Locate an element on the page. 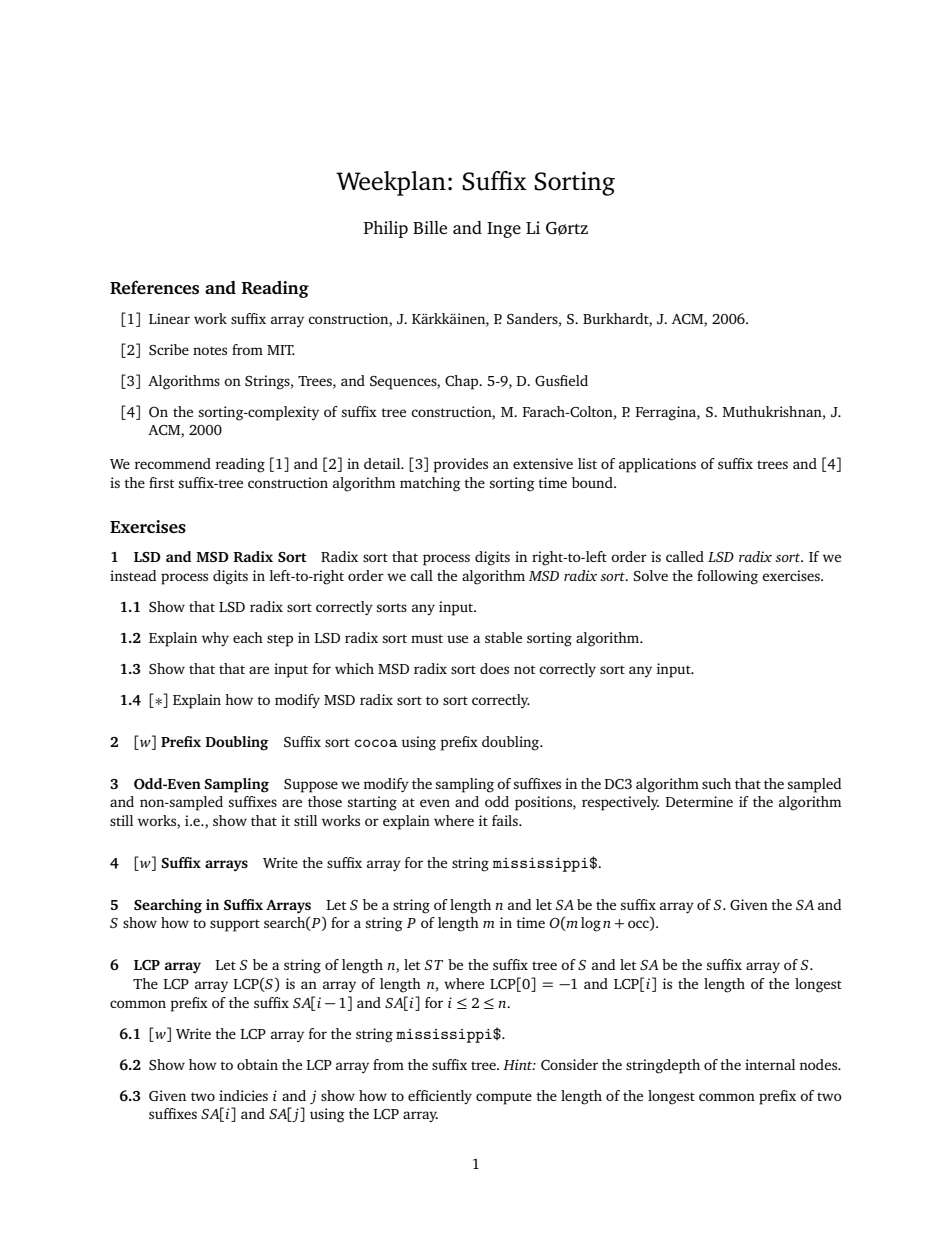  Chap is located at coordinates (463, 382).
